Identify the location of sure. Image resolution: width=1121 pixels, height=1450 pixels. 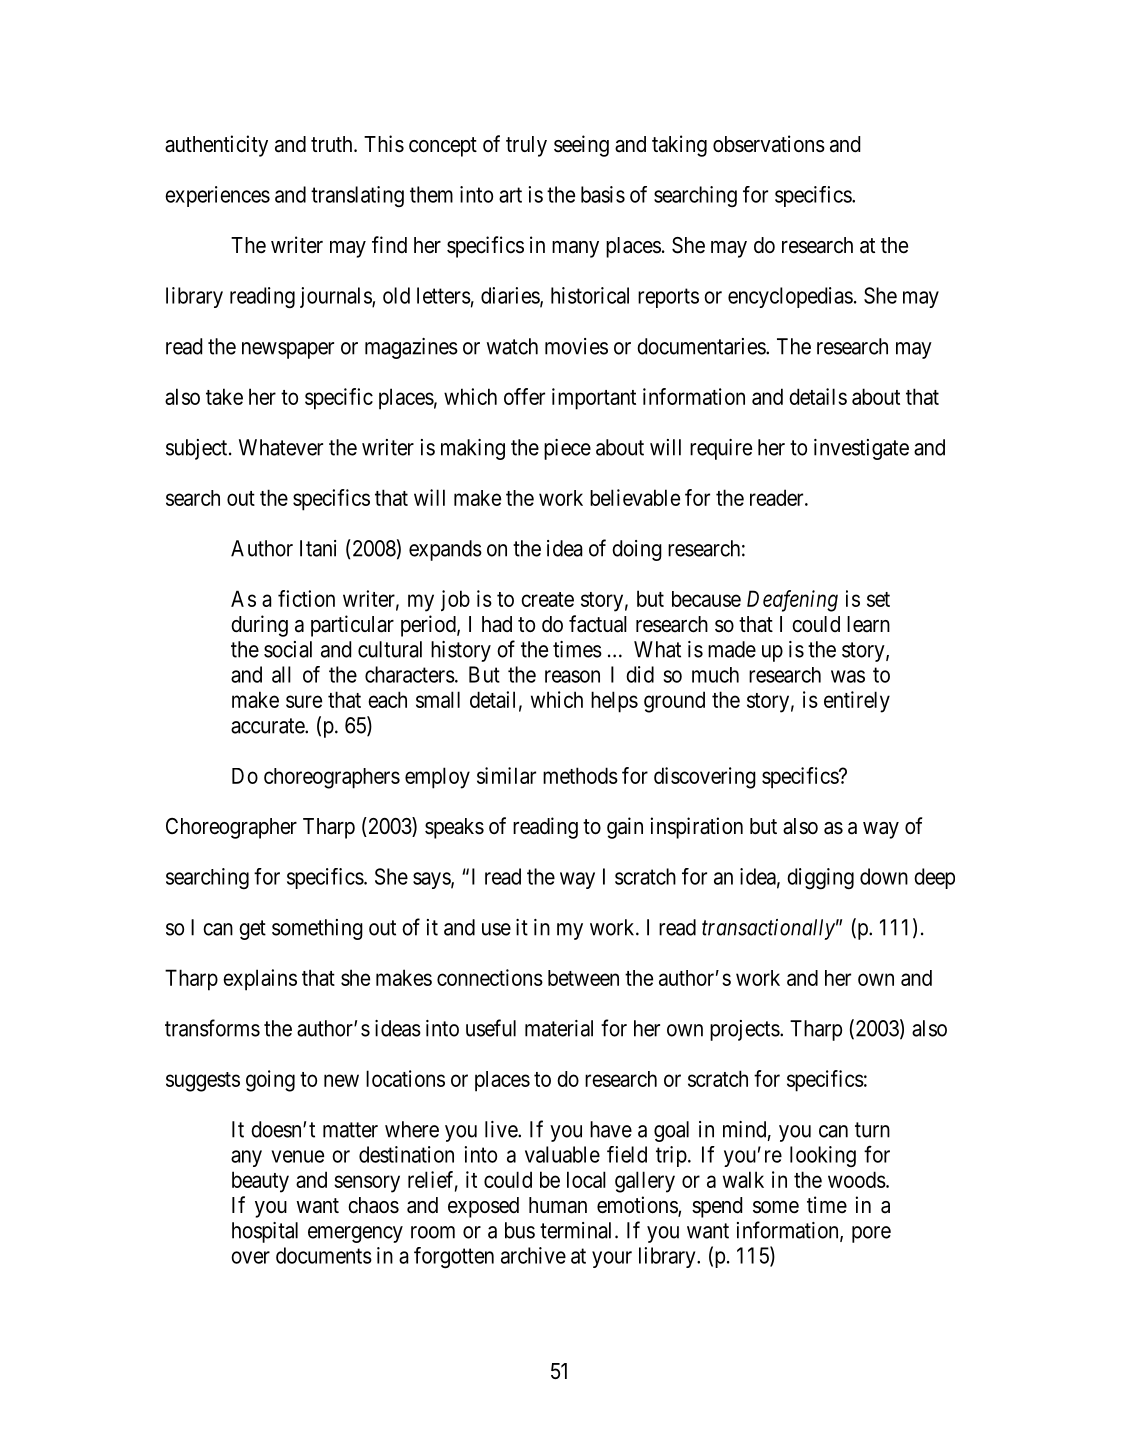
(304, 701).
